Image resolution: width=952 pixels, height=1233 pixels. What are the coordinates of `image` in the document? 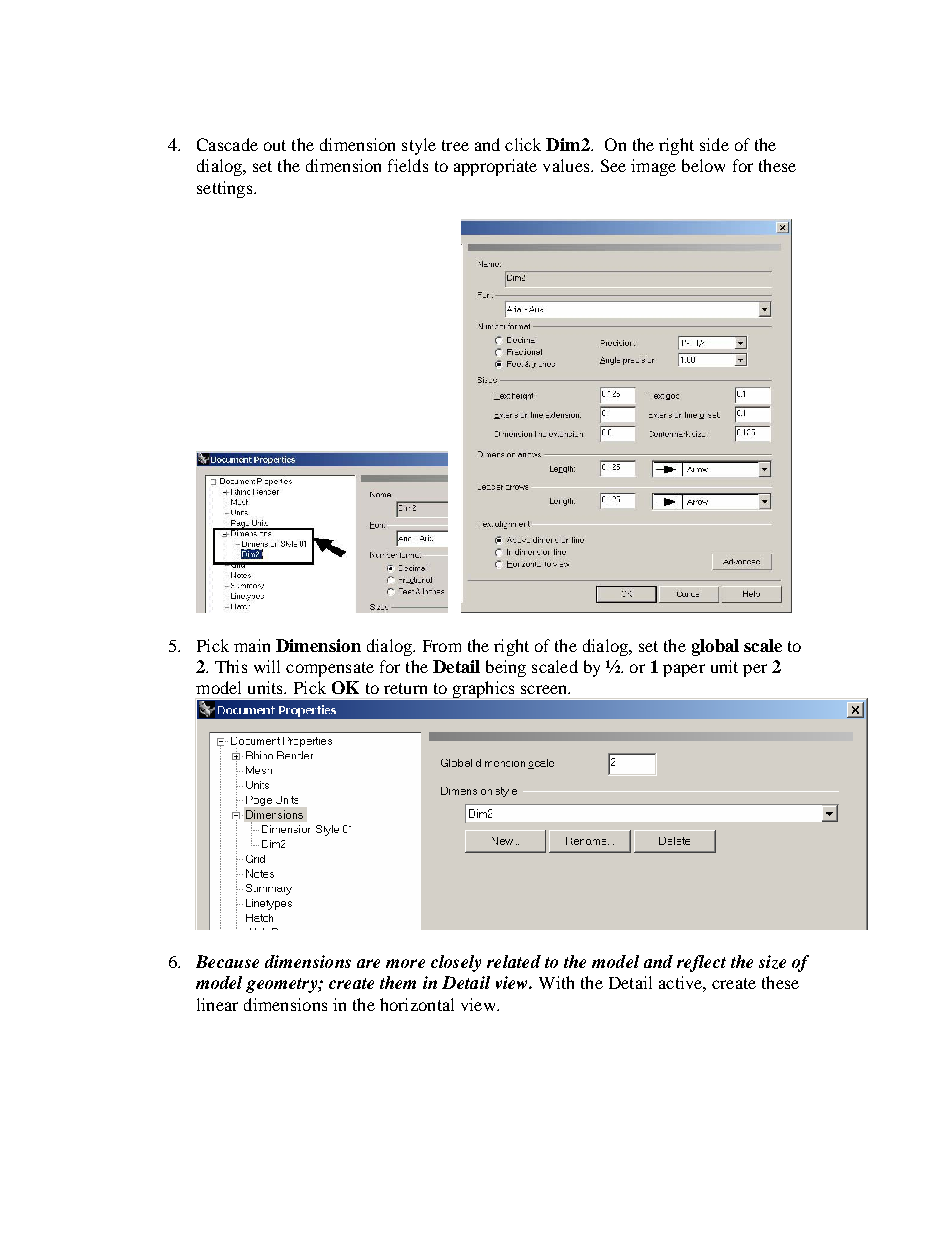 It's located at (653, 167).
